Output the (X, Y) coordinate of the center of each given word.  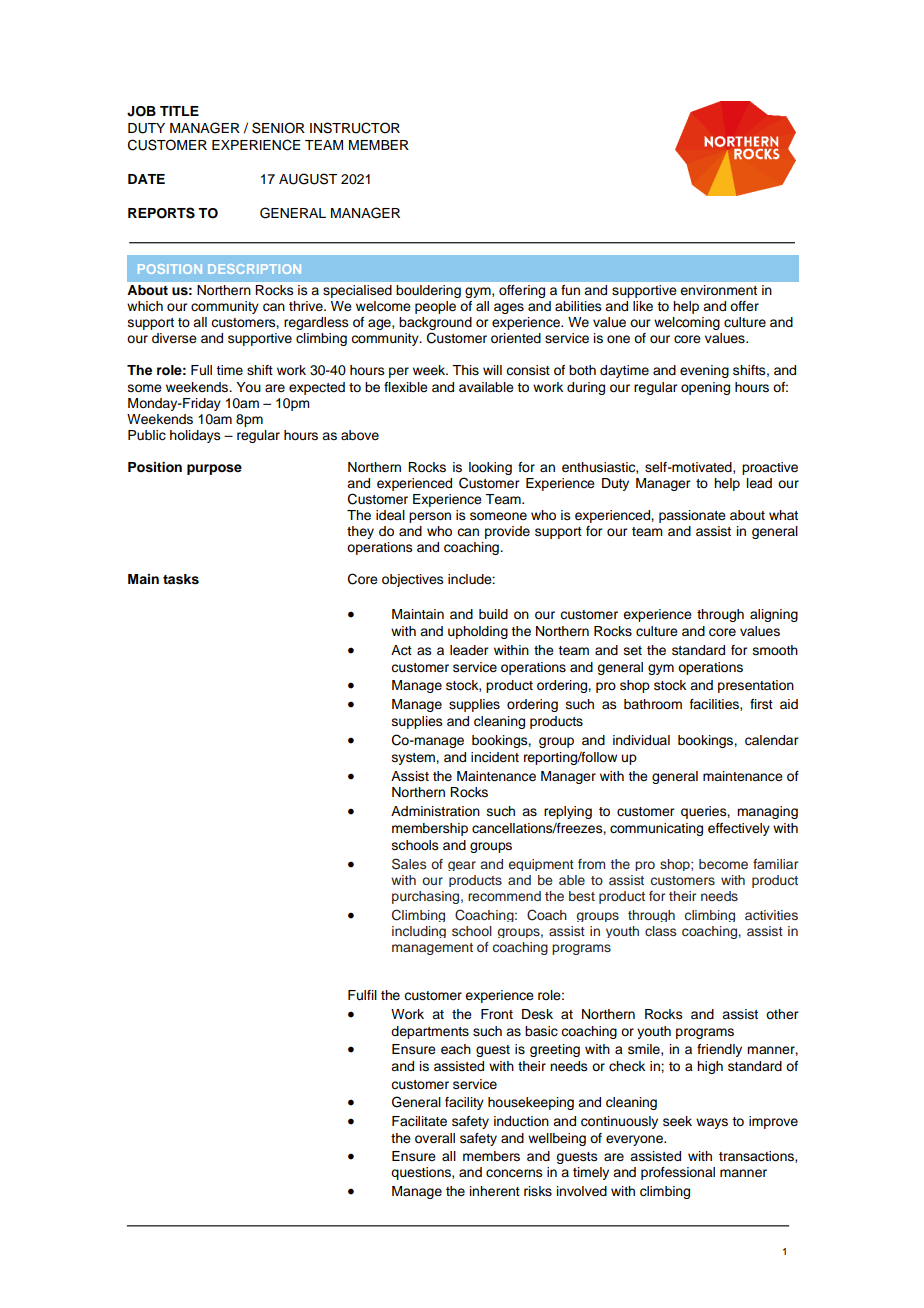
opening (705, 388)
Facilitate (419, 1121)
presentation (756, 686)
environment (719, 290)
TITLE (179, 111)
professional (678, 1173)
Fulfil (362, 995)
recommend (504, 896)
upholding (478, 632)
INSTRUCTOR (355, 128)
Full (201, 370)
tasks (181, 579)
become (723, 864)
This (465, 370)
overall (435, 1138)
